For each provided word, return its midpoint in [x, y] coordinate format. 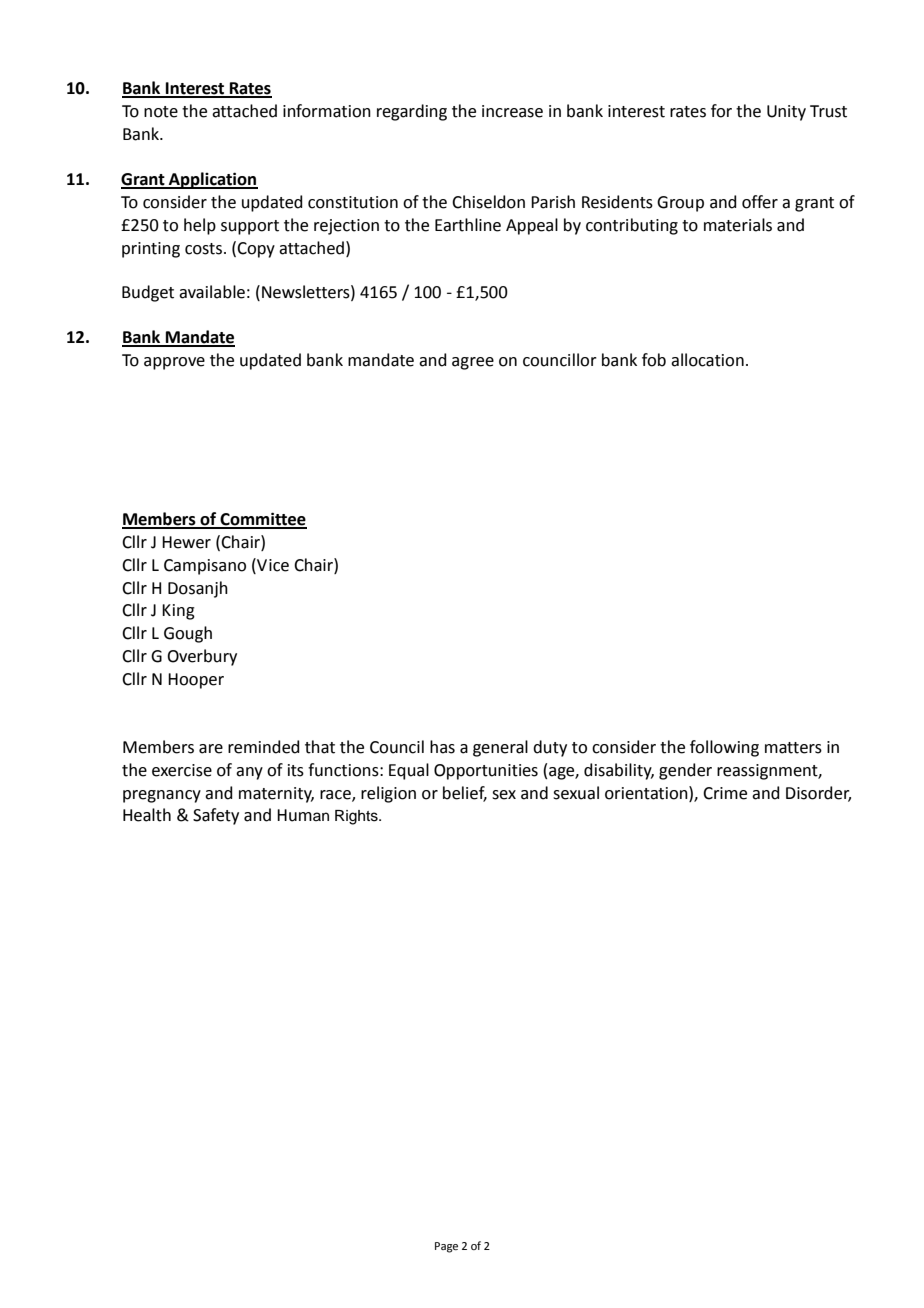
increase [512, 111]
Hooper [196, 681]
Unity [786, 113]
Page [446, 1247]
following [724, 748]
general [500, 748]
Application [212, 180]
